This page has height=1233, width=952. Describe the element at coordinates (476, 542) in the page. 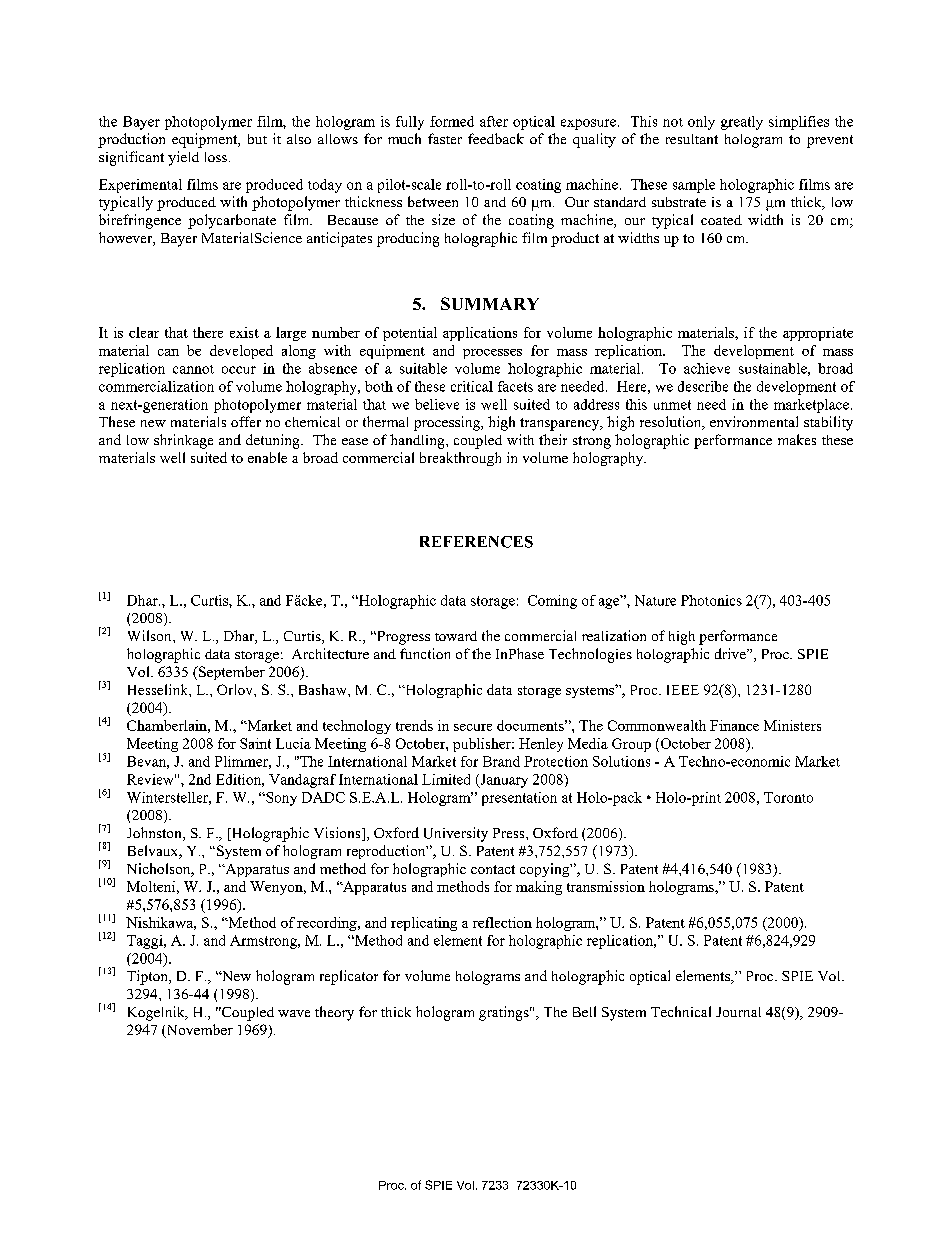

I see `REFERENCES` at that location.
